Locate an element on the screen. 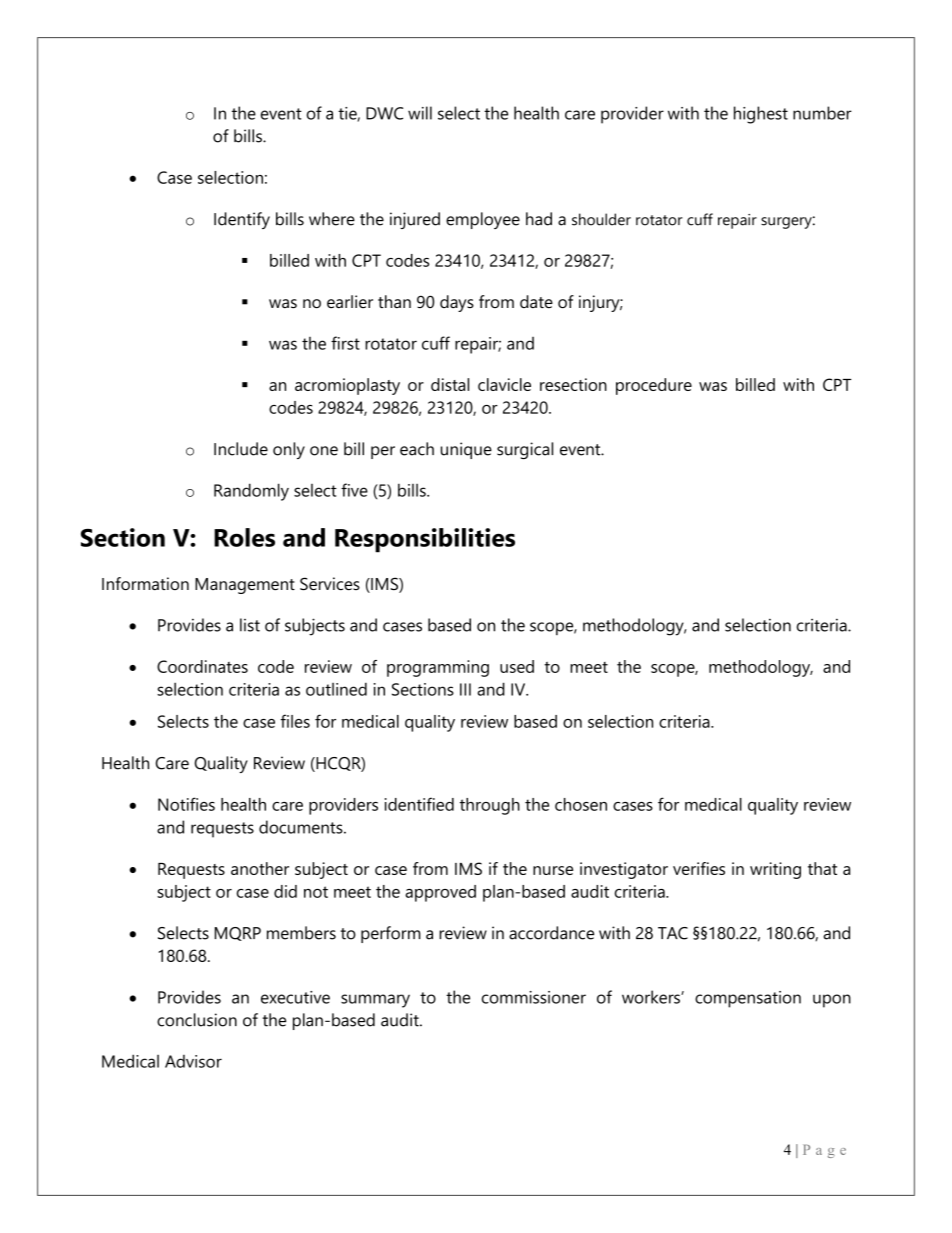  chosen is located at coordinates (581, 804).
